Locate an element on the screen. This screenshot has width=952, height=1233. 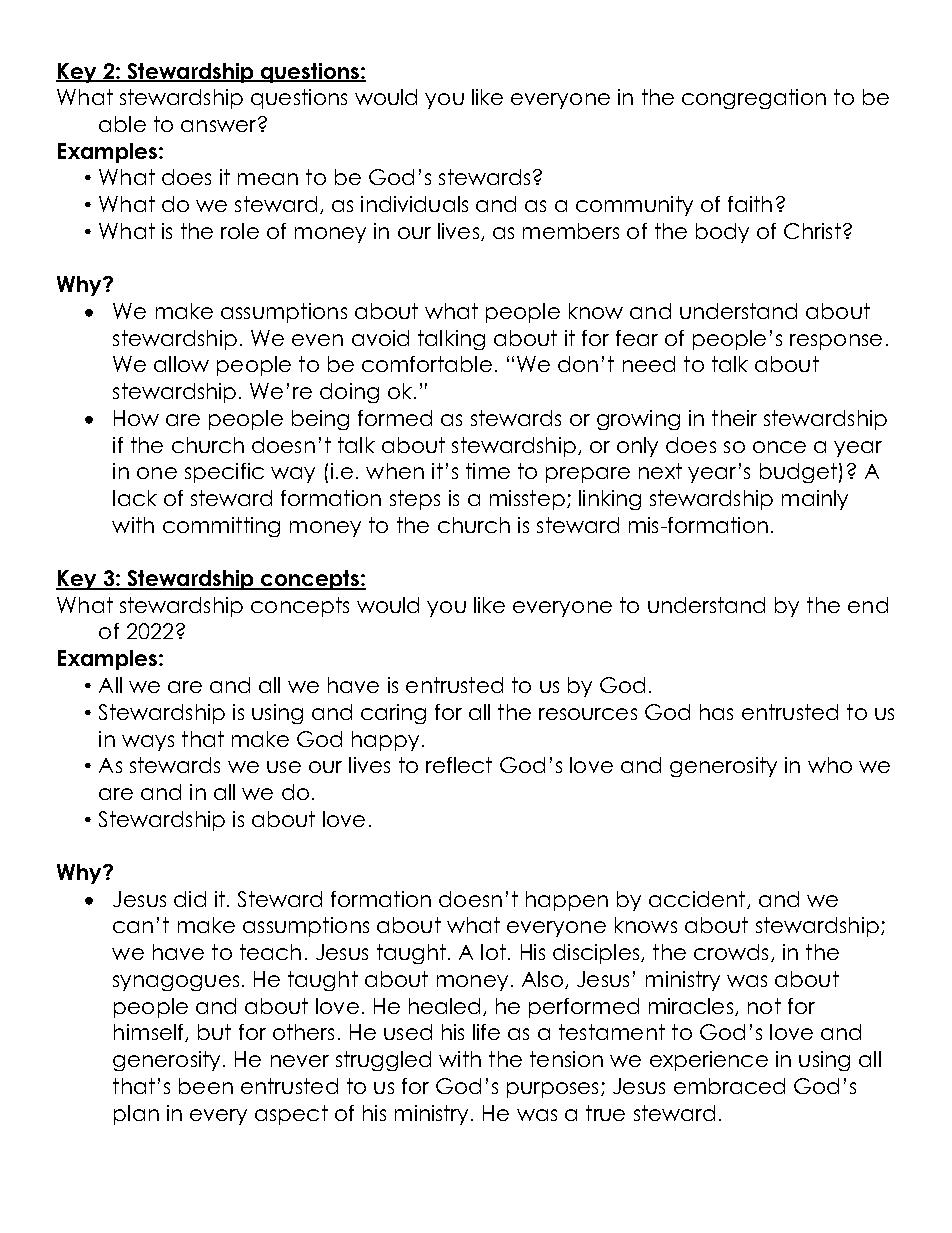
congregation is located at coordinates (754, 99).
